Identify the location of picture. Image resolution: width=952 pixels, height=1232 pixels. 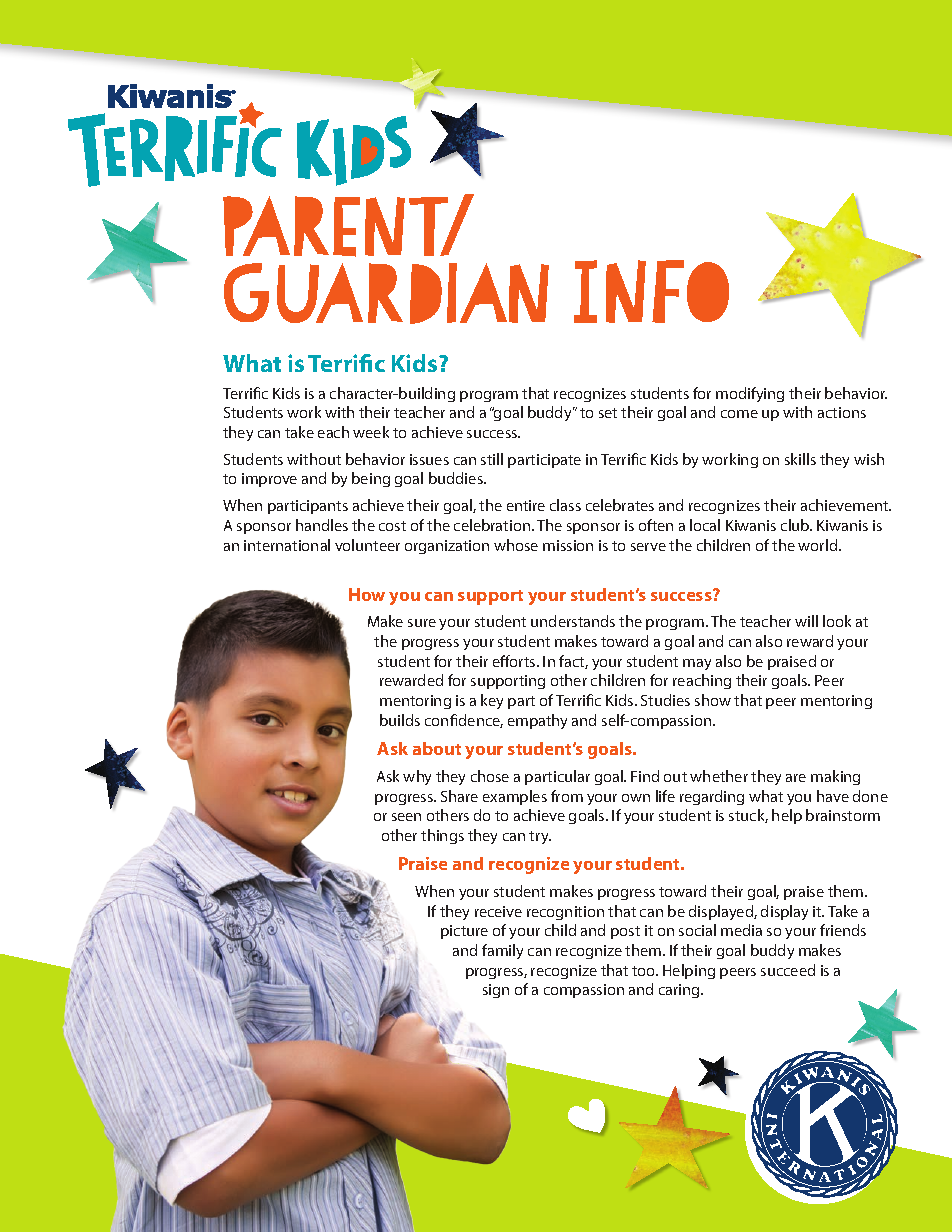
(464, 932).
